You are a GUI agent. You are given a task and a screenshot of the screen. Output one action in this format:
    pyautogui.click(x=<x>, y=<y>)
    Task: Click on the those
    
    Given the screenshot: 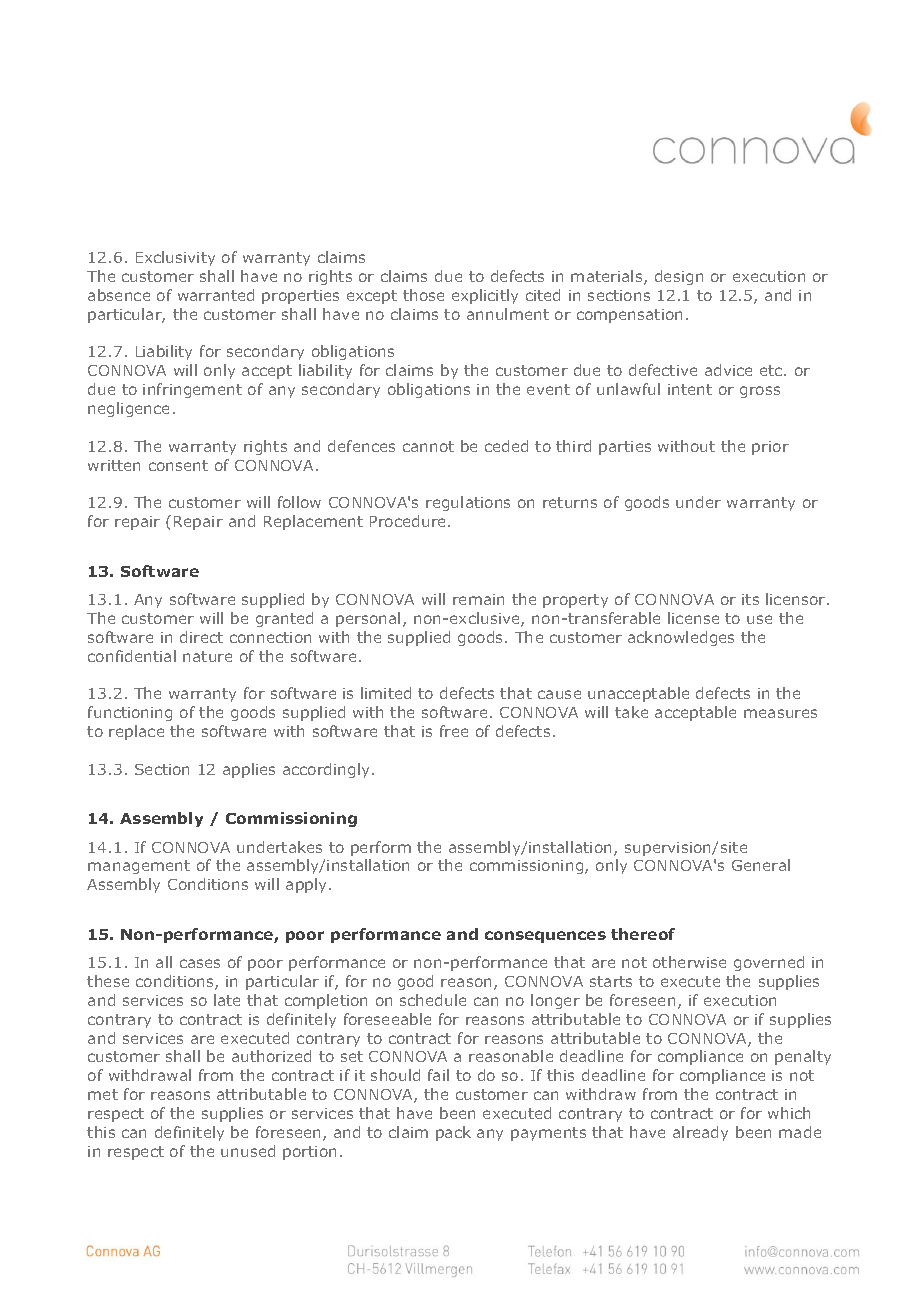 What is the action you would take?
    pyautogui.click(x=423, y=295)
